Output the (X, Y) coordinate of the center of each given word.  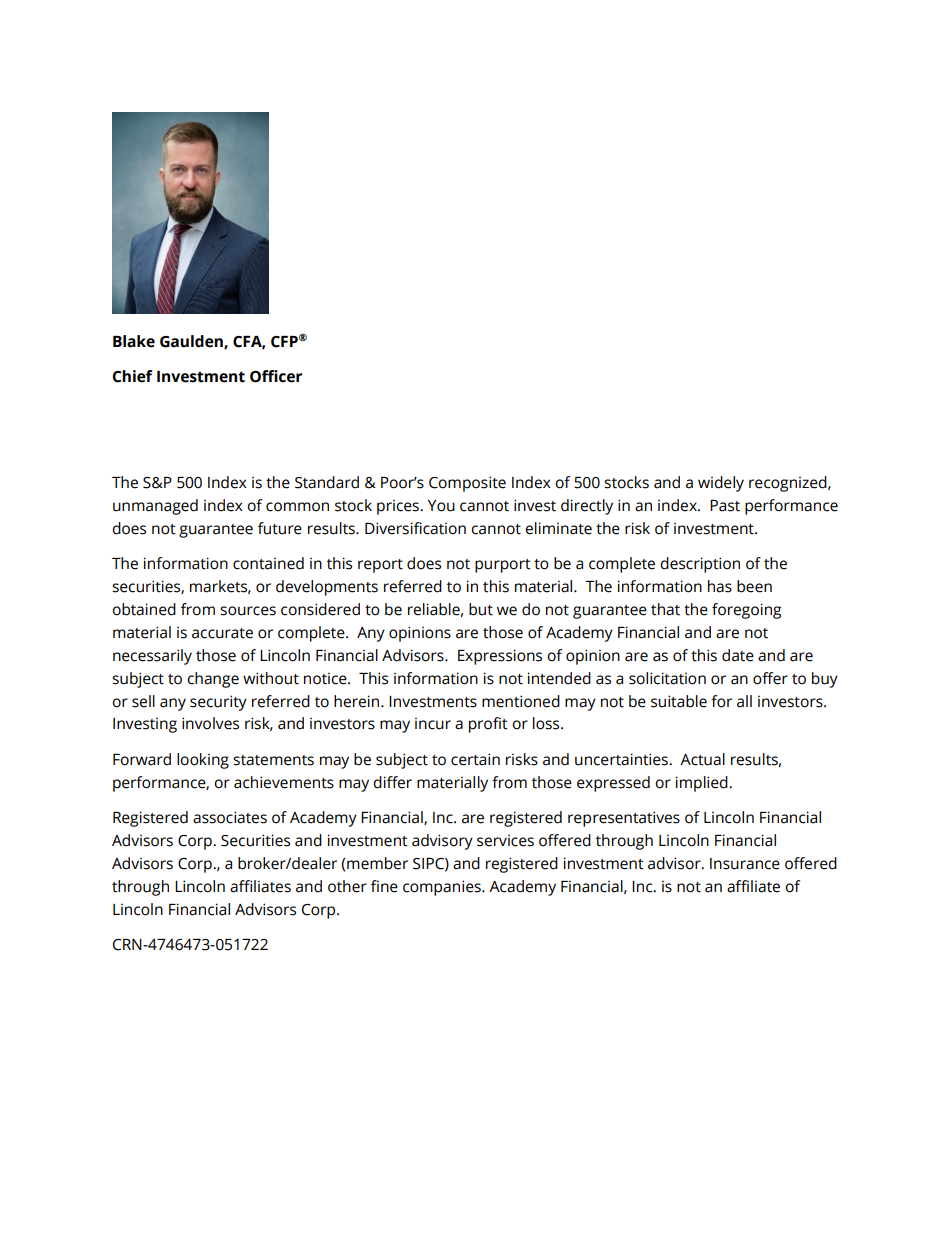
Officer (276, 376)
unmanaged (155, 507)
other (347, 886)
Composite (467, 484)
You (441, 506)
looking (203, 761)
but (481, 609)
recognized (789, 484)
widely (721, 484)
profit (488, 725)
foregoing (746, 611)
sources (248, 611)
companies (443, 888)
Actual (702, 759)
